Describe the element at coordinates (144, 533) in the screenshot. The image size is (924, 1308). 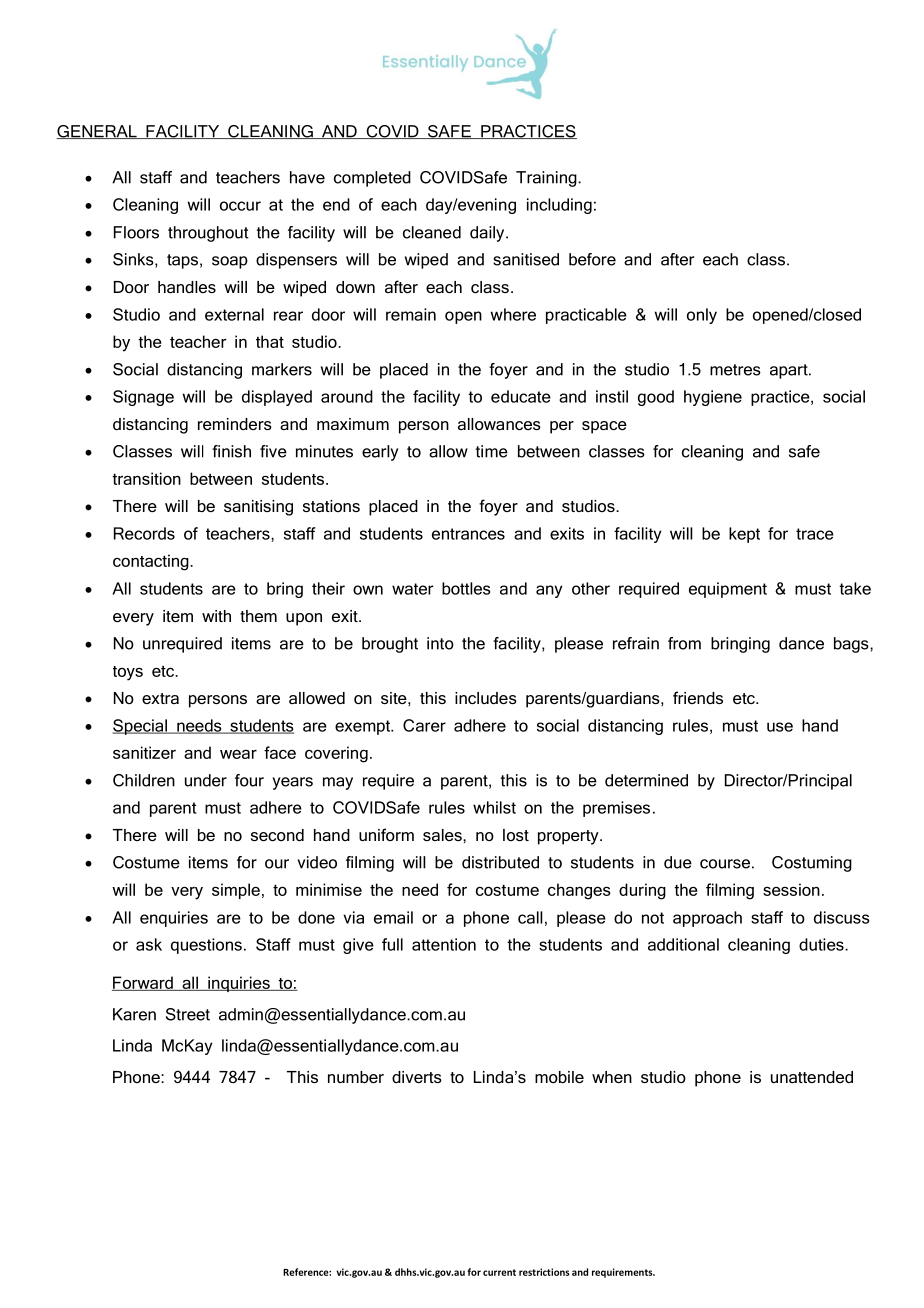
I see `Records` at that location.
